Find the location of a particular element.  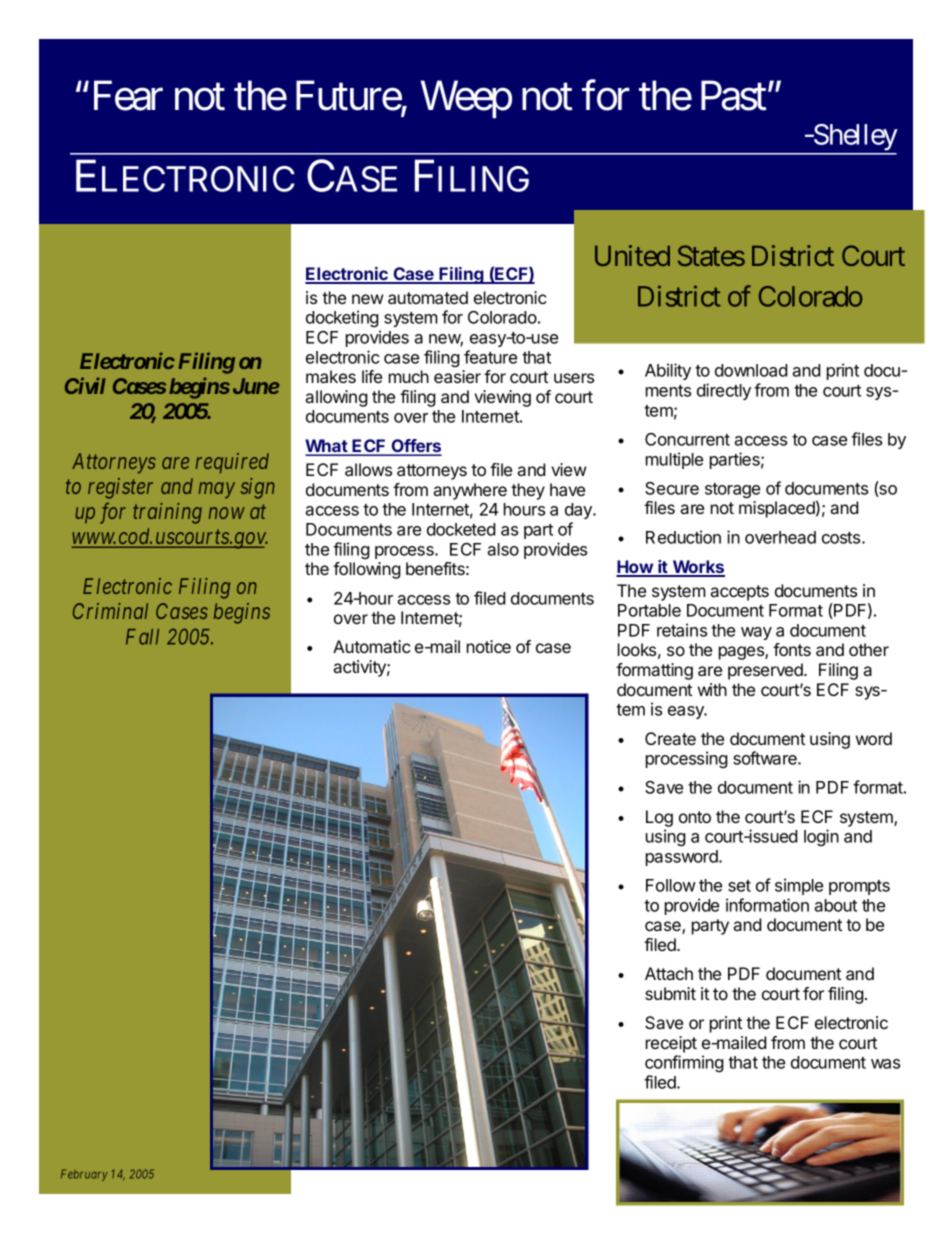

notice is located at coordinates (489, 646).
